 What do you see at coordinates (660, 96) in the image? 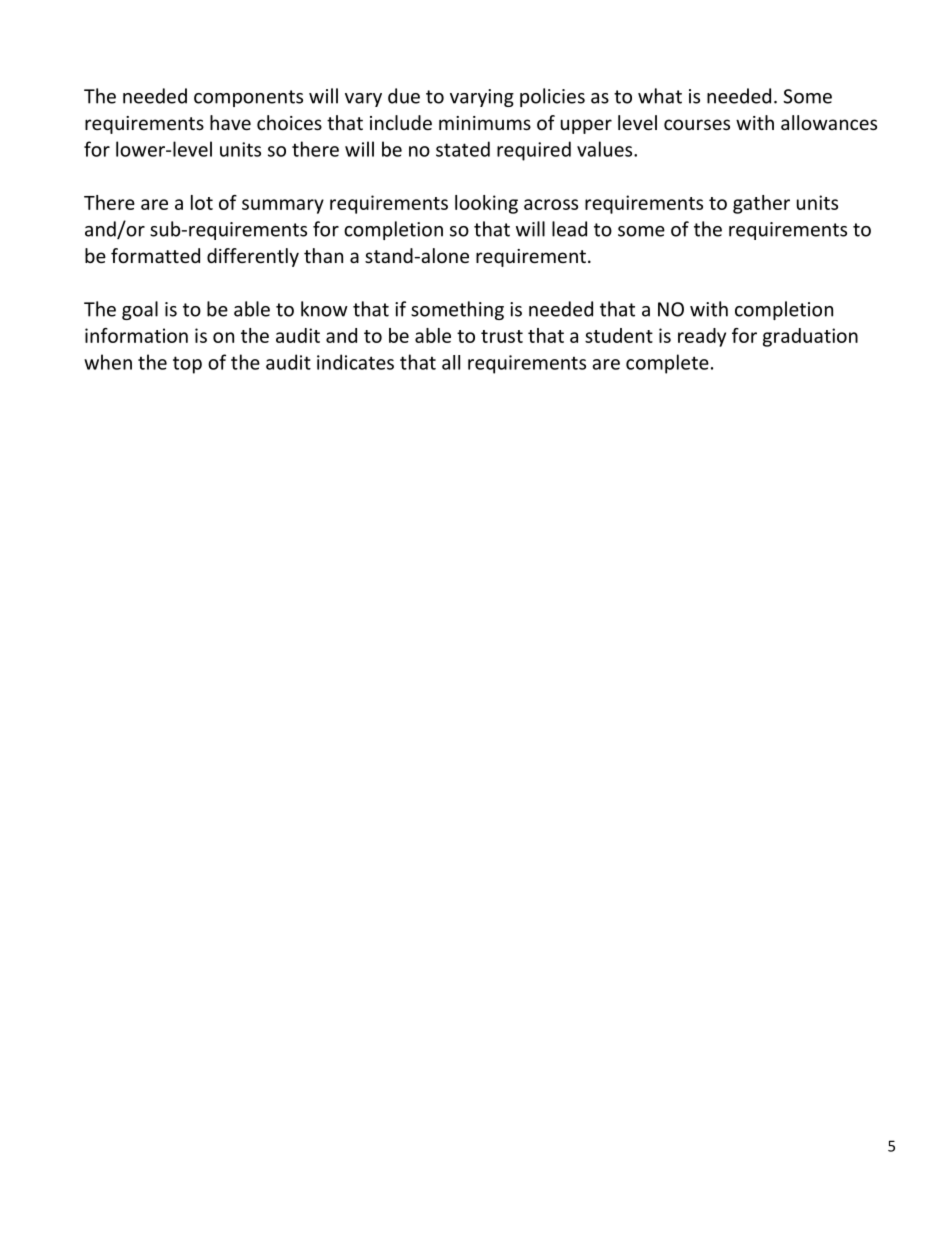
I see `what` at bounding box center [660, 96].
